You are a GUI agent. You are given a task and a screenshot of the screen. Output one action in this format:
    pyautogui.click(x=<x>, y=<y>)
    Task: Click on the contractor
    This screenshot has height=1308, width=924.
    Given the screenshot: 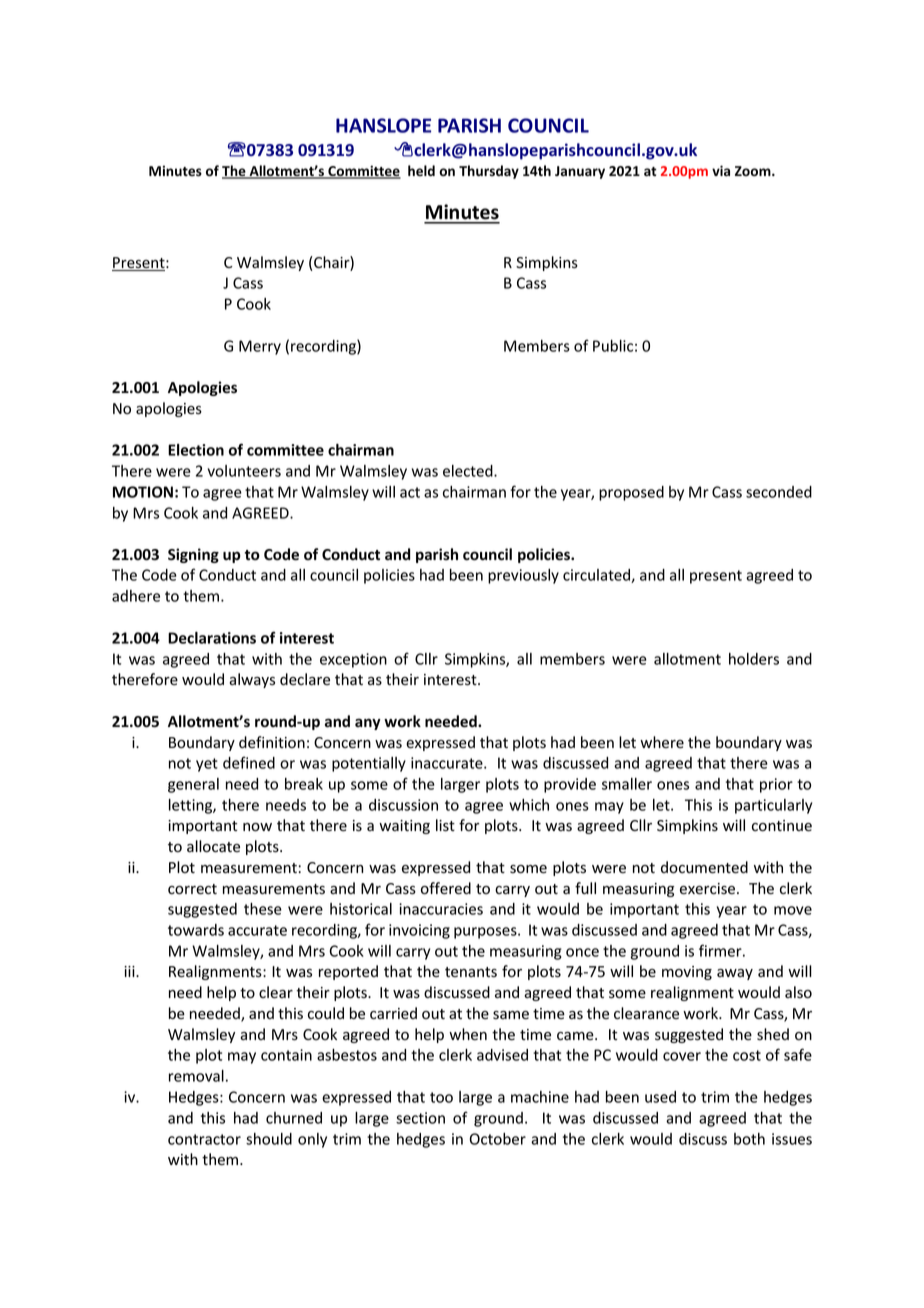 What is the action you would take?
    pyautogui.click(x=204, y=1139)
